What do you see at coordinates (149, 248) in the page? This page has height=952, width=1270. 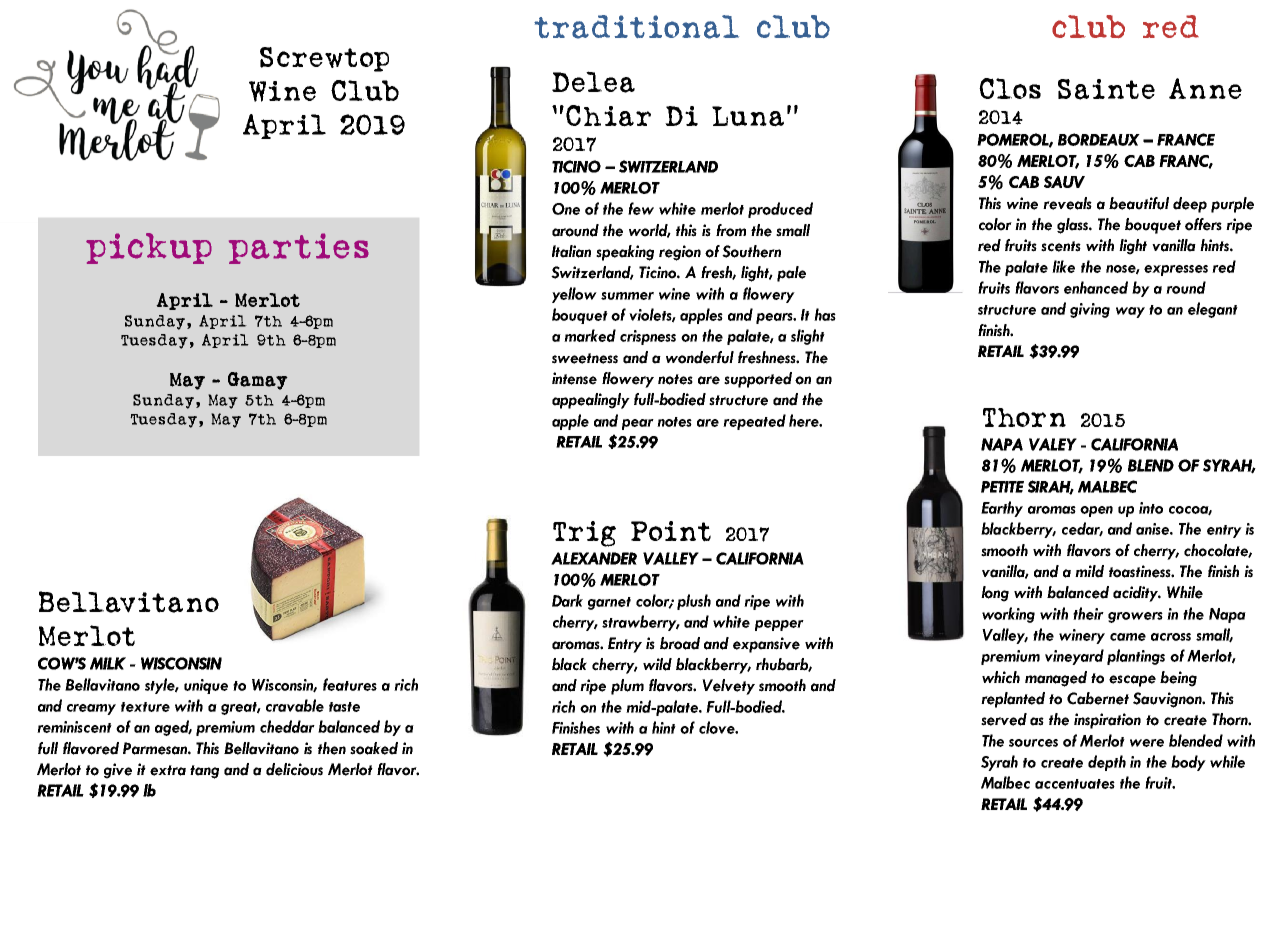 I see `pickup` at bounding box center [149, 248].
